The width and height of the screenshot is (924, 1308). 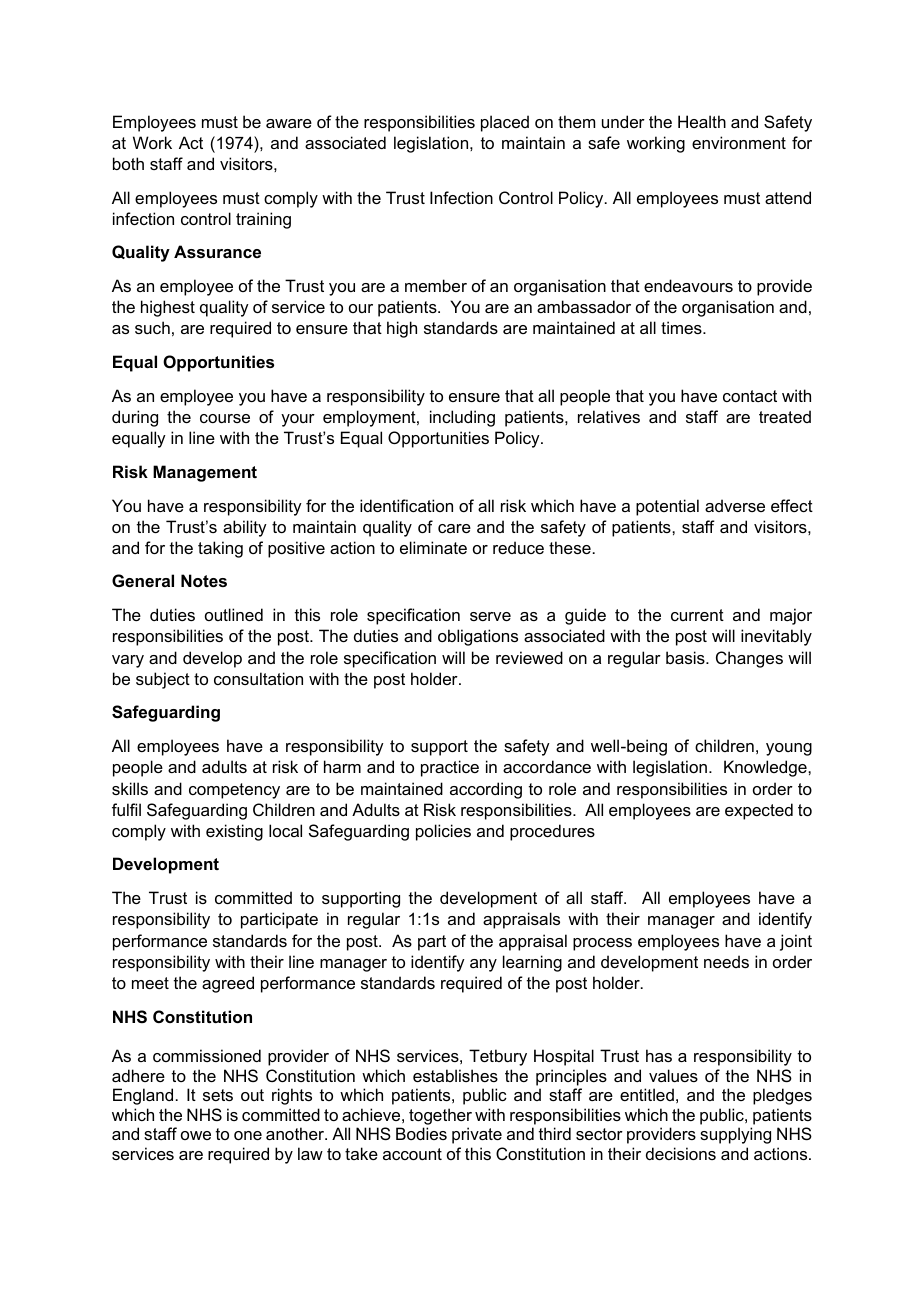 I want to click on environment, so click(x=739, y=142).
